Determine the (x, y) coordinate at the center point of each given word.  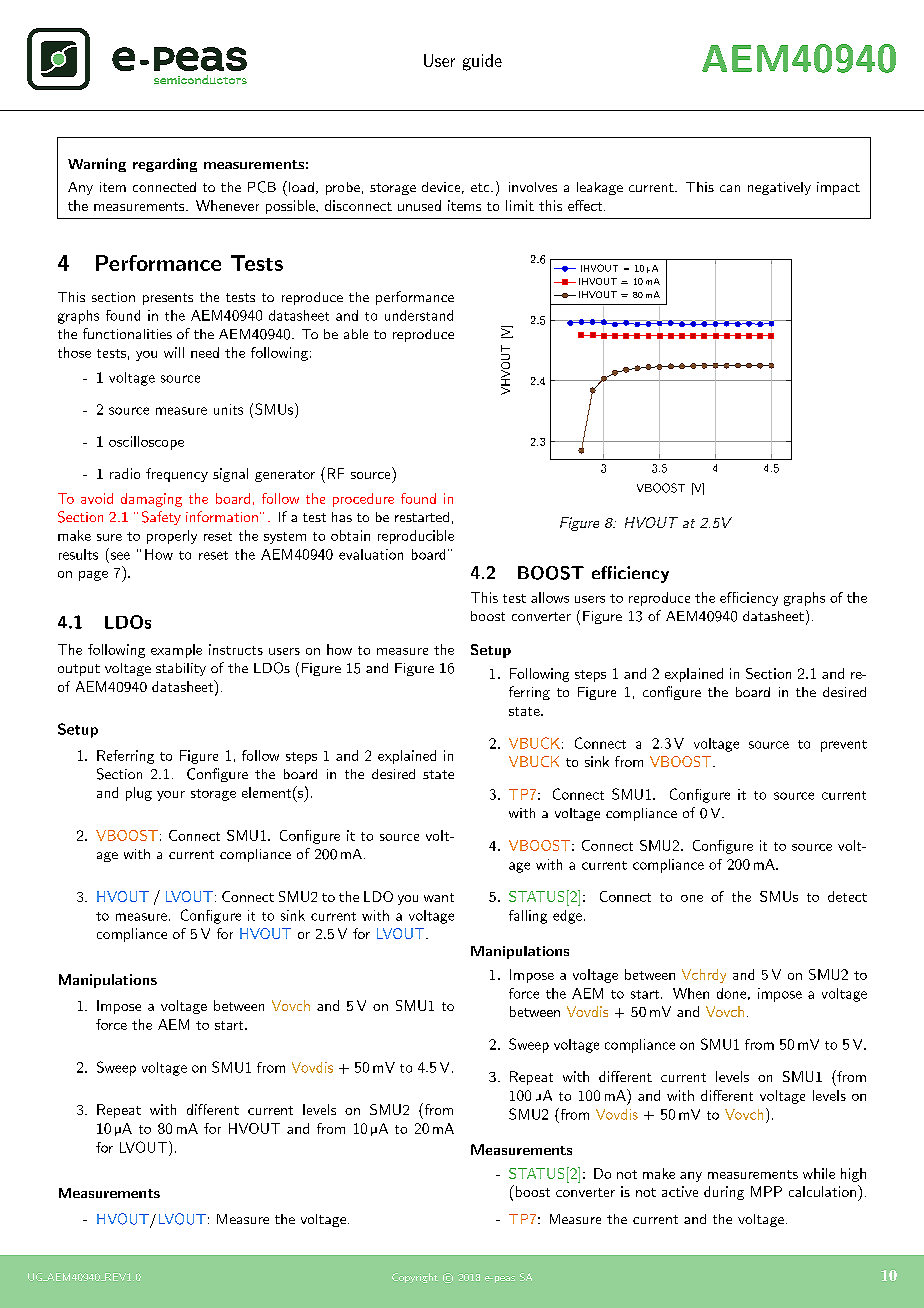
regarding (165, 165)
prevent (844, 746)
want (439, 897)
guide (482, 62)
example (176, 651)
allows (550, 597)
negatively (779, 188)
